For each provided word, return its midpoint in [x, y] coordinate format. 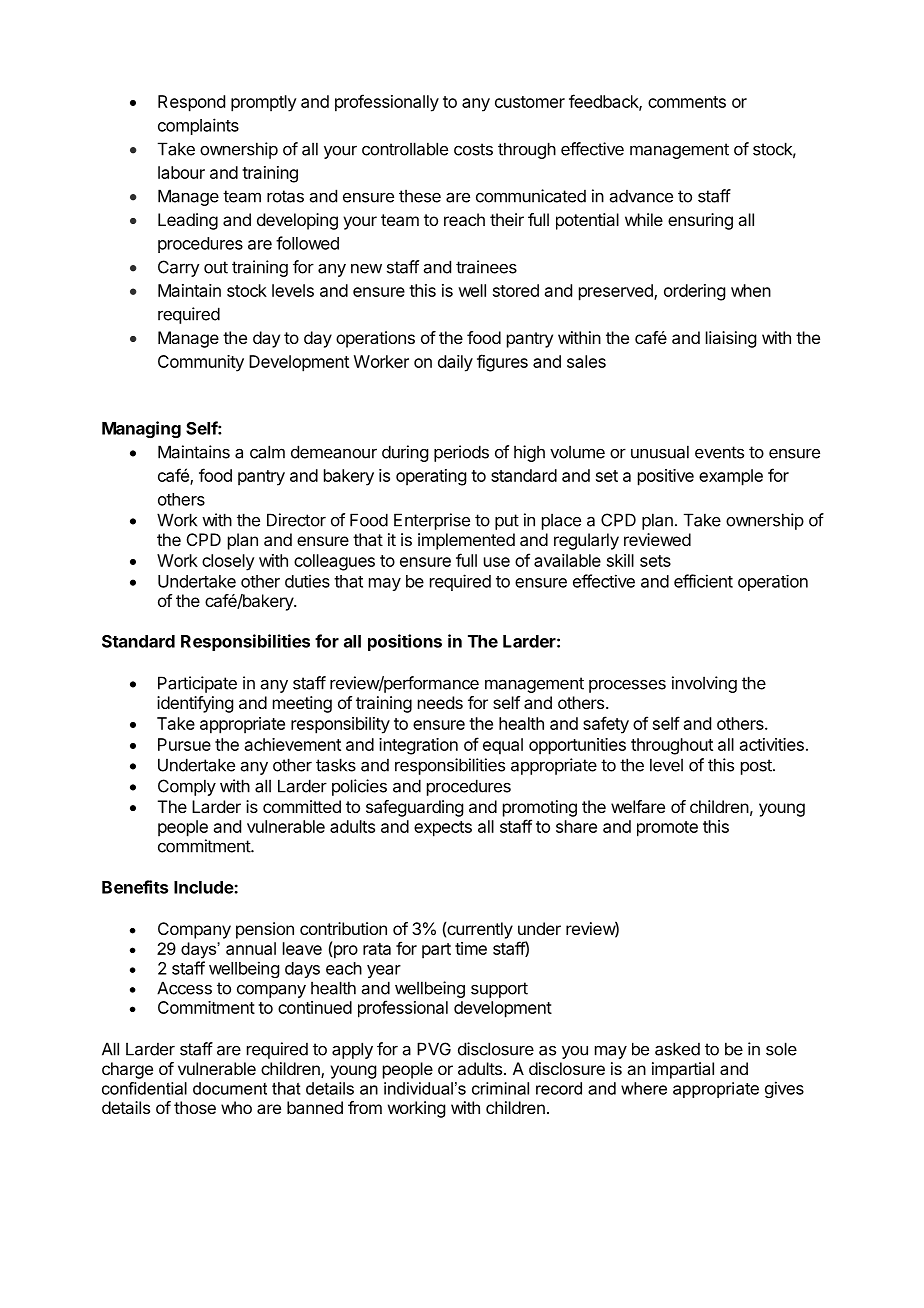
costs [473, 149]
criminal [500, 1088]
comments [687, 102]
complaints [198, 126]
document [230, 1088]
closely [228, 562]
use [497, 562]
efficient [703, 581]
